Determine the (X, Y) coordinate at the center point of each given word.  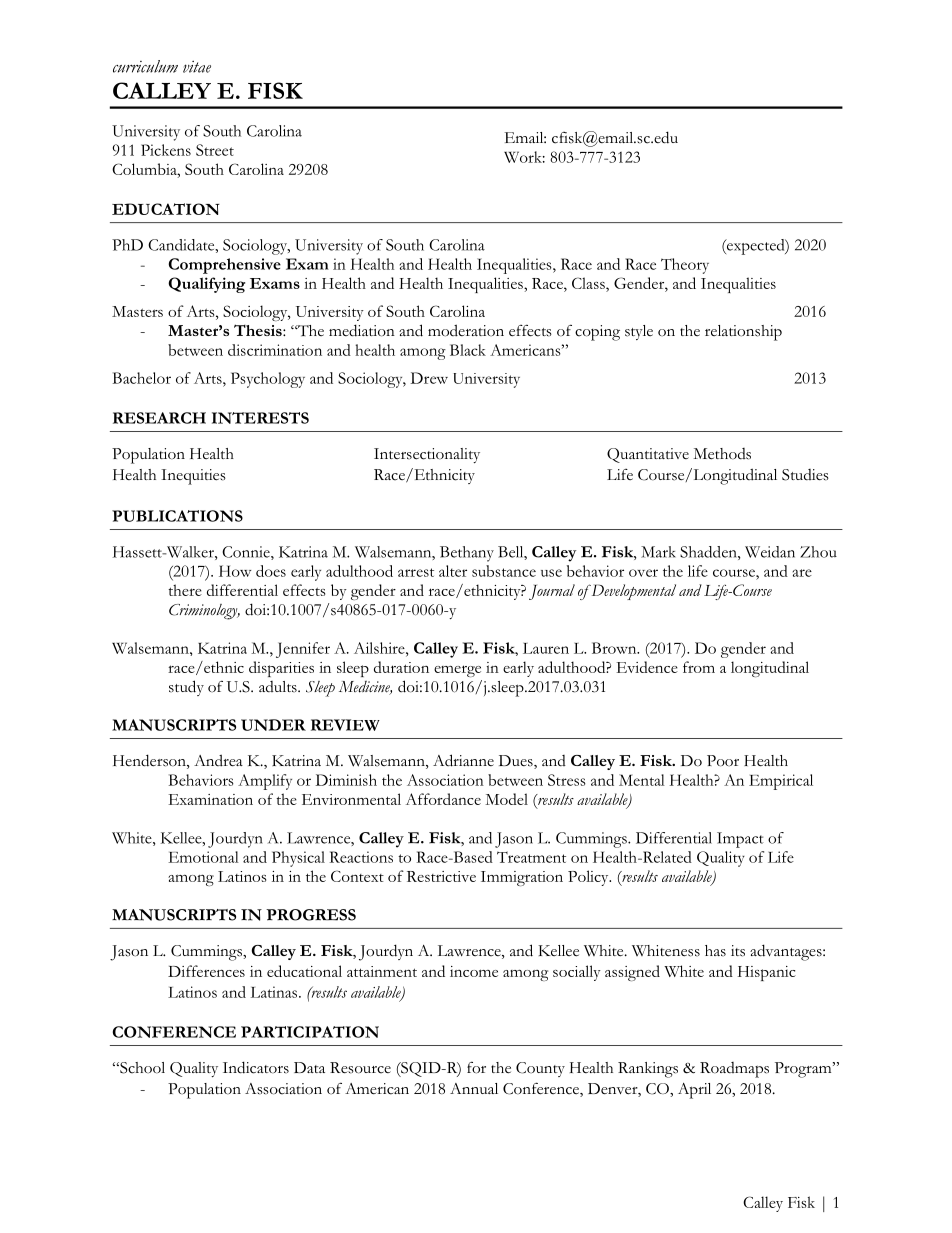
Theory (685, 266)
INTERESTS (260, 418)
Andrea (218, 760)
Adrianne (463, 760)
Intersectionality (427, 455)
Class (589, 284)
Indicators (256, 1067)
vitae (197, 66)
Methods (722, 454)
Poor (723, 761)
